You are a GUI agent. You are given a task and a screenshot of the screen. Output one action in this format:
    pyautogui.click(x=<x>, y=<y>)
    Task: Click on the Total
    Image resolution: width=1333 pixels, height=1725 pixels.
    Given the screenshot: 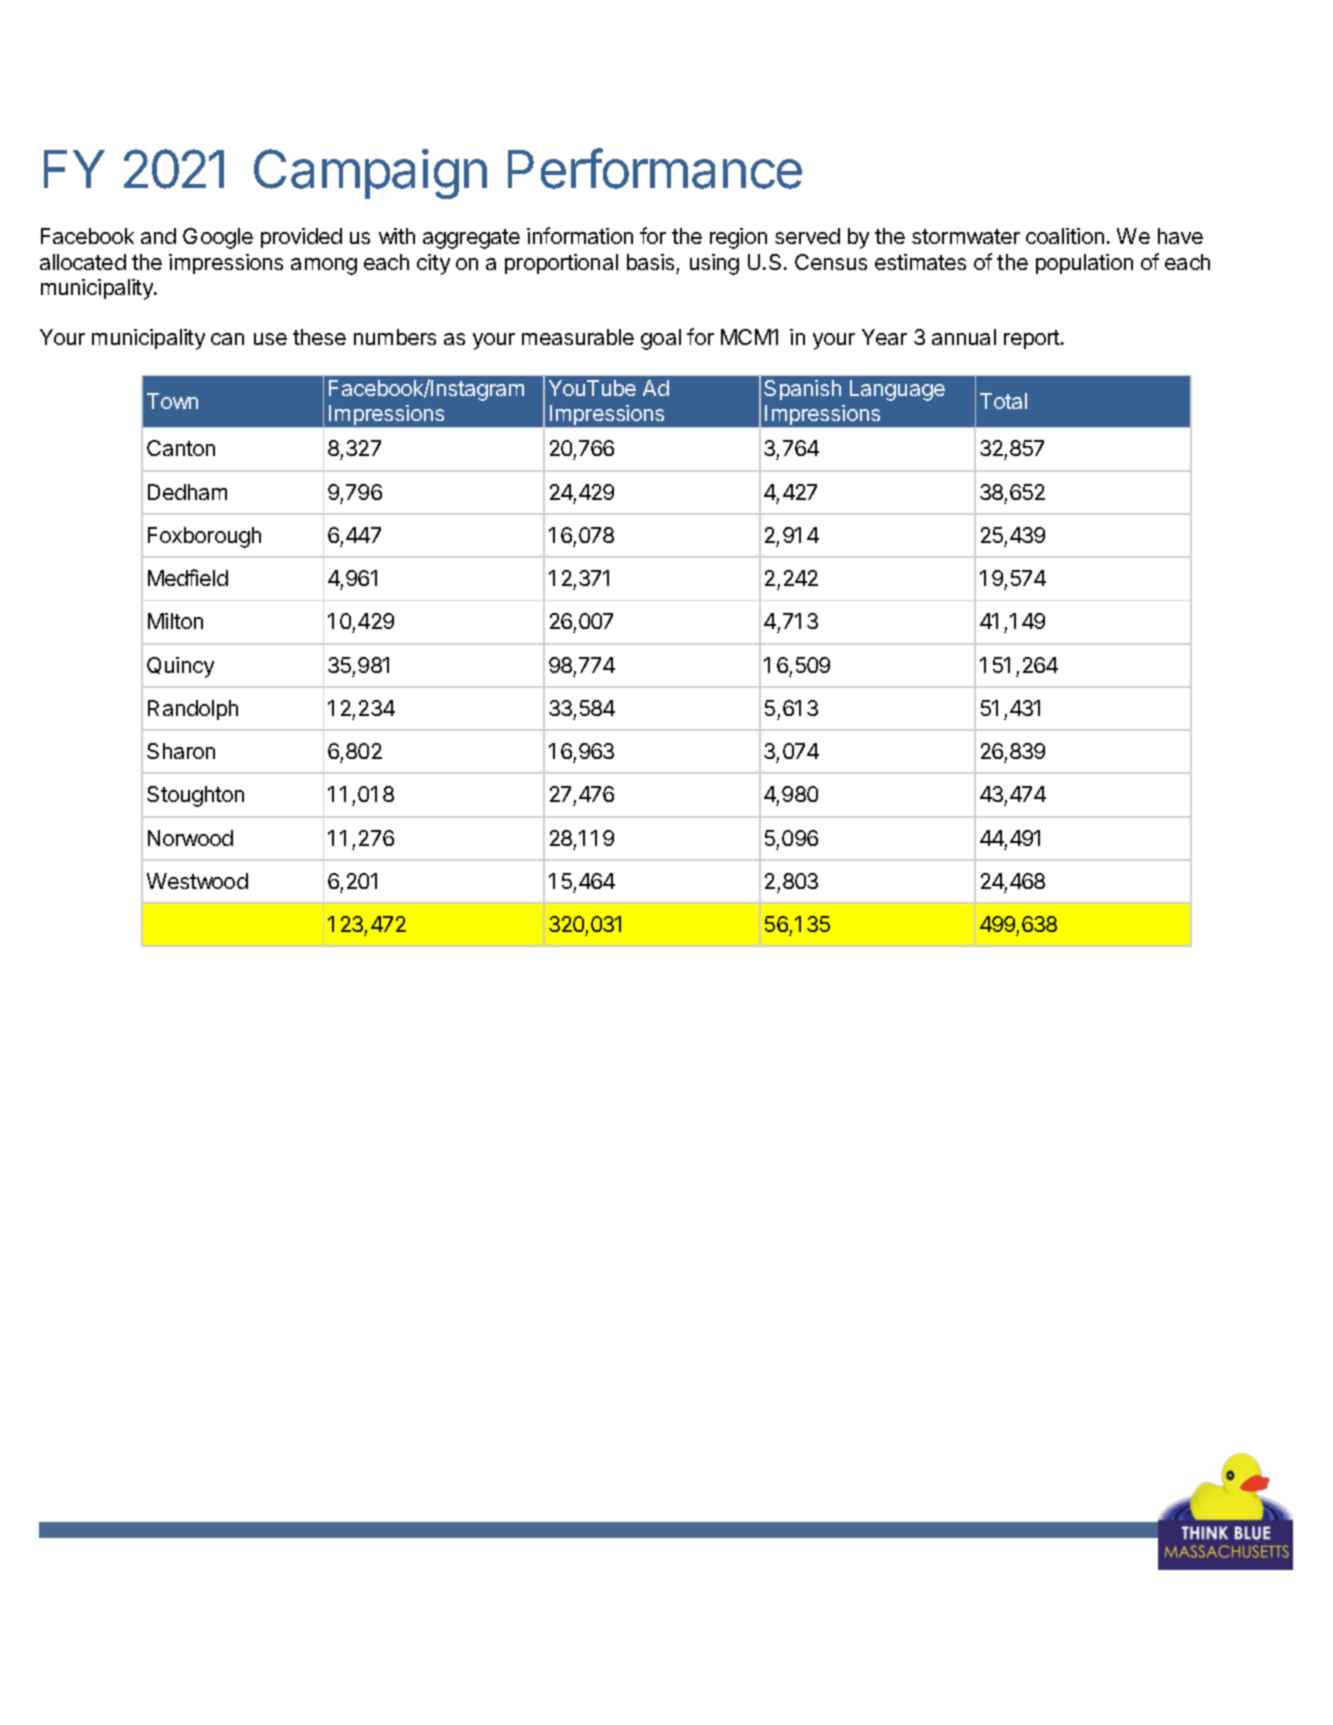 What is the action you would take?
    pyautogui.click(x=1003, y=401)
